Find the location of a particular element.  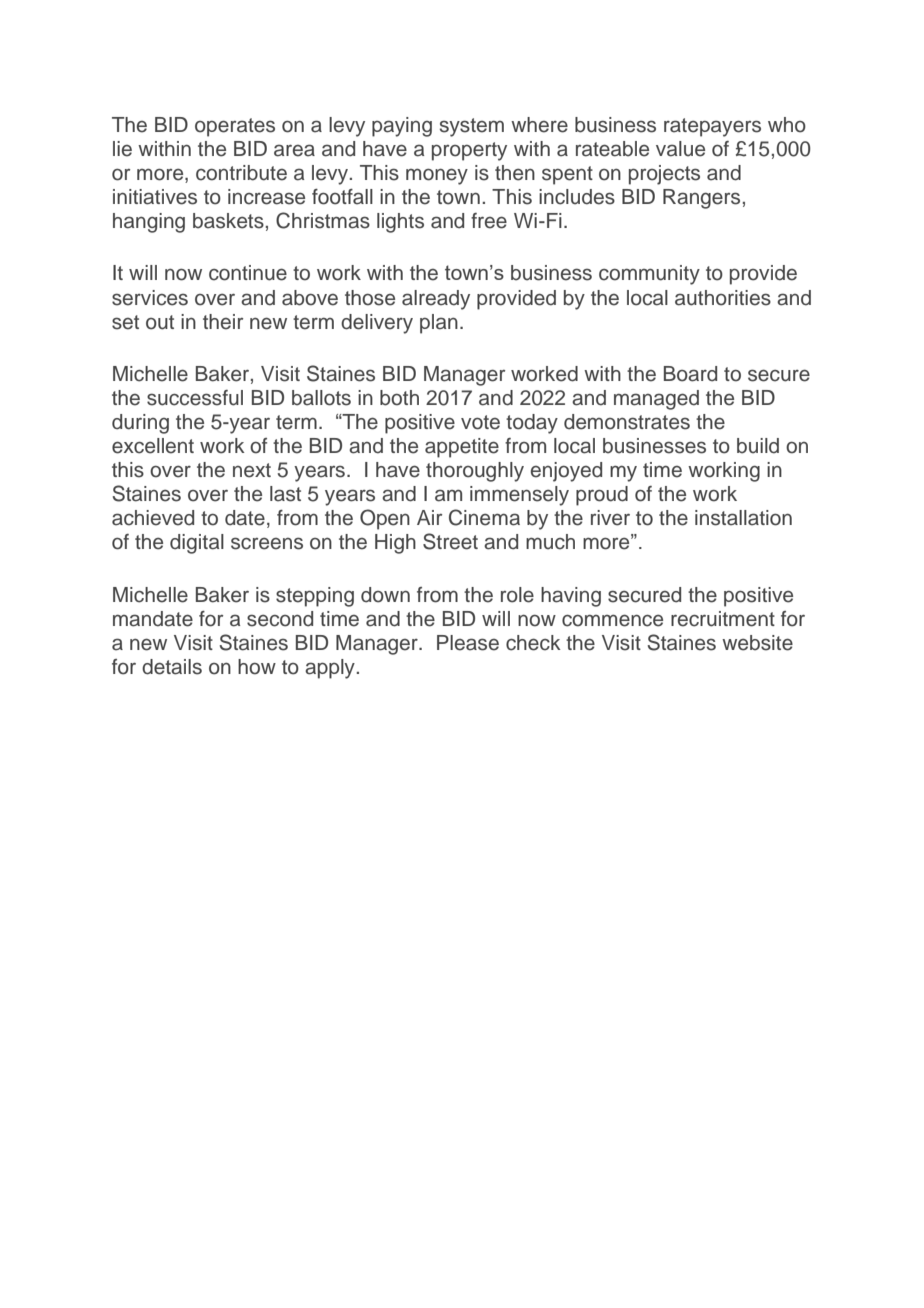

property is located at coordinates (469, 151).
